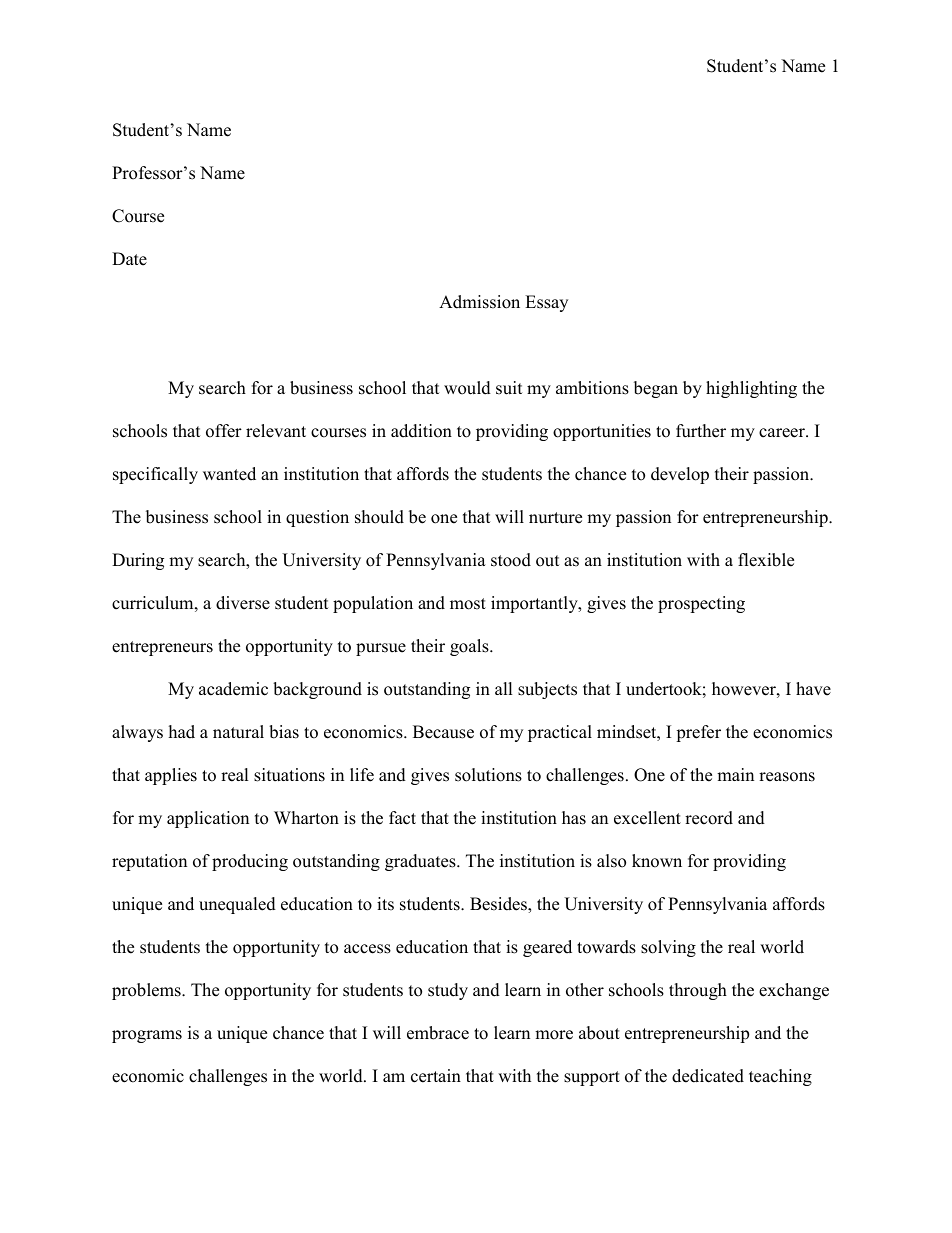 Image resolution: width=952 pixels, height=1233 pixels. Describe the element at coordinates (233, 689) in the document. I see `academic` at that location.
